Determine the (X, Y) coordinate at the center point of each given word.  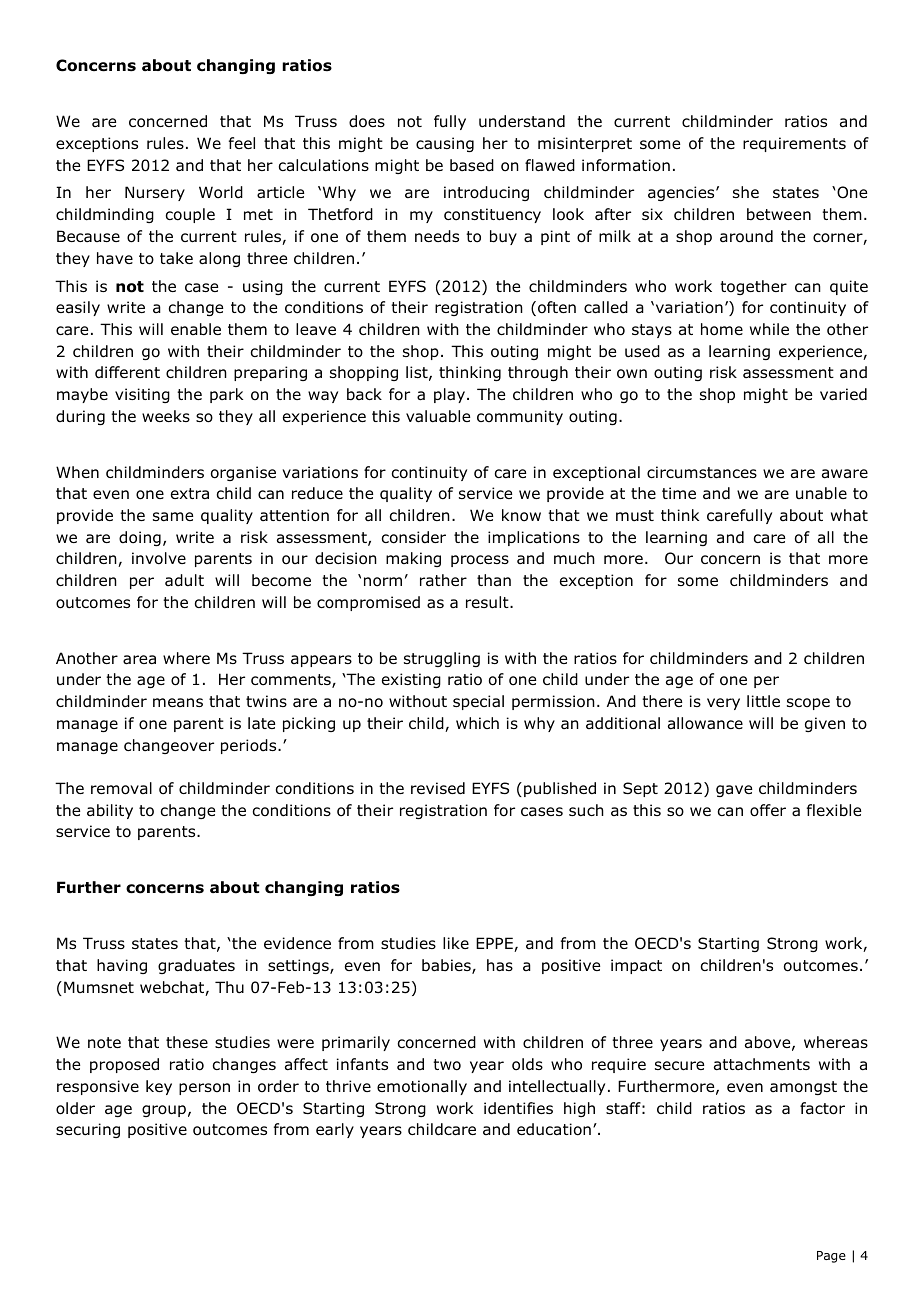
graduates (196, 966)
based (472, 165)
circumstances (702, 472)
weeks (166, 416)
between (779, 214)
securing (88, 1130)
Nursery (155, 193)
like (456, 943)
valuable (438, 416)
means (178, 702)
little (763, 701)
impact (636, 966)
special (478, 702)
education (554, 1129)
